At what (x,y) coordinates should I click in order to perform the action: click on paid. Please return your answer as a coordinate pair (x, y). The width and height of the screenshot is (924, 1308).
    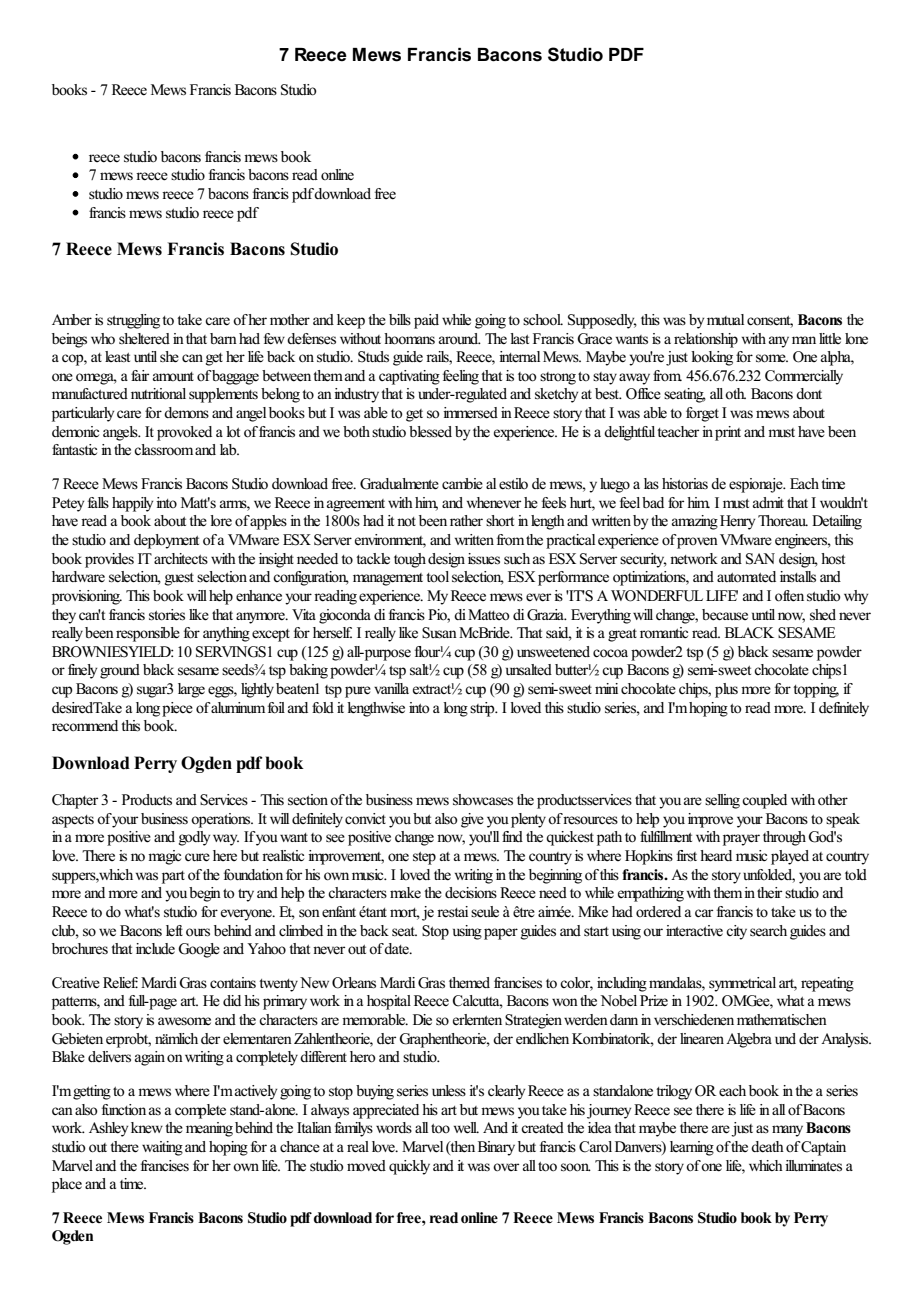
    Looking at the image, I should click on (426, 321).
